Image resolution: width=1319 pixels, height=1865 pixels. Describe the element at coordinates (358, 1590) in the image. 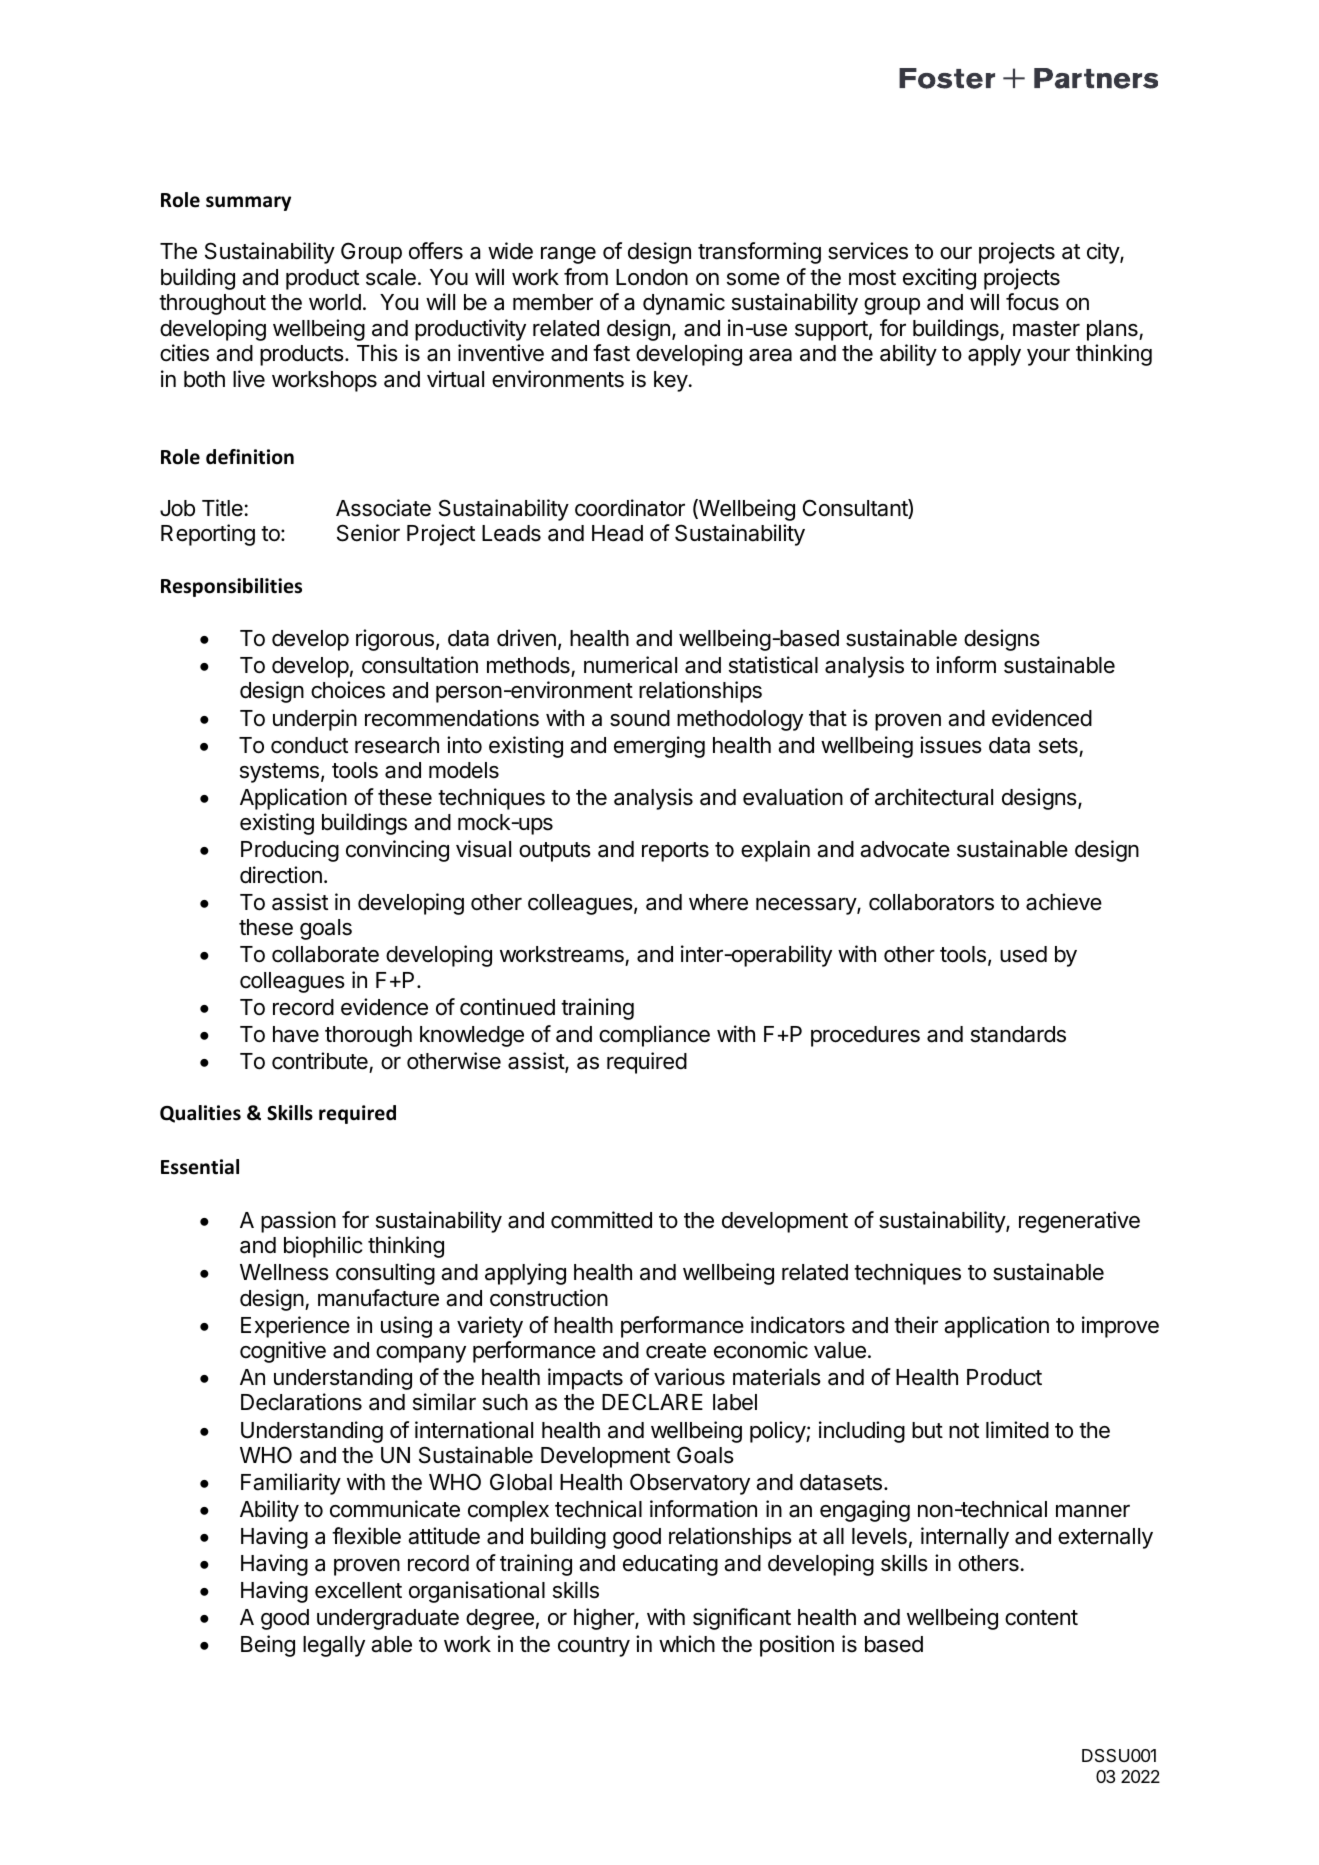

I see `excellent` at that location.
